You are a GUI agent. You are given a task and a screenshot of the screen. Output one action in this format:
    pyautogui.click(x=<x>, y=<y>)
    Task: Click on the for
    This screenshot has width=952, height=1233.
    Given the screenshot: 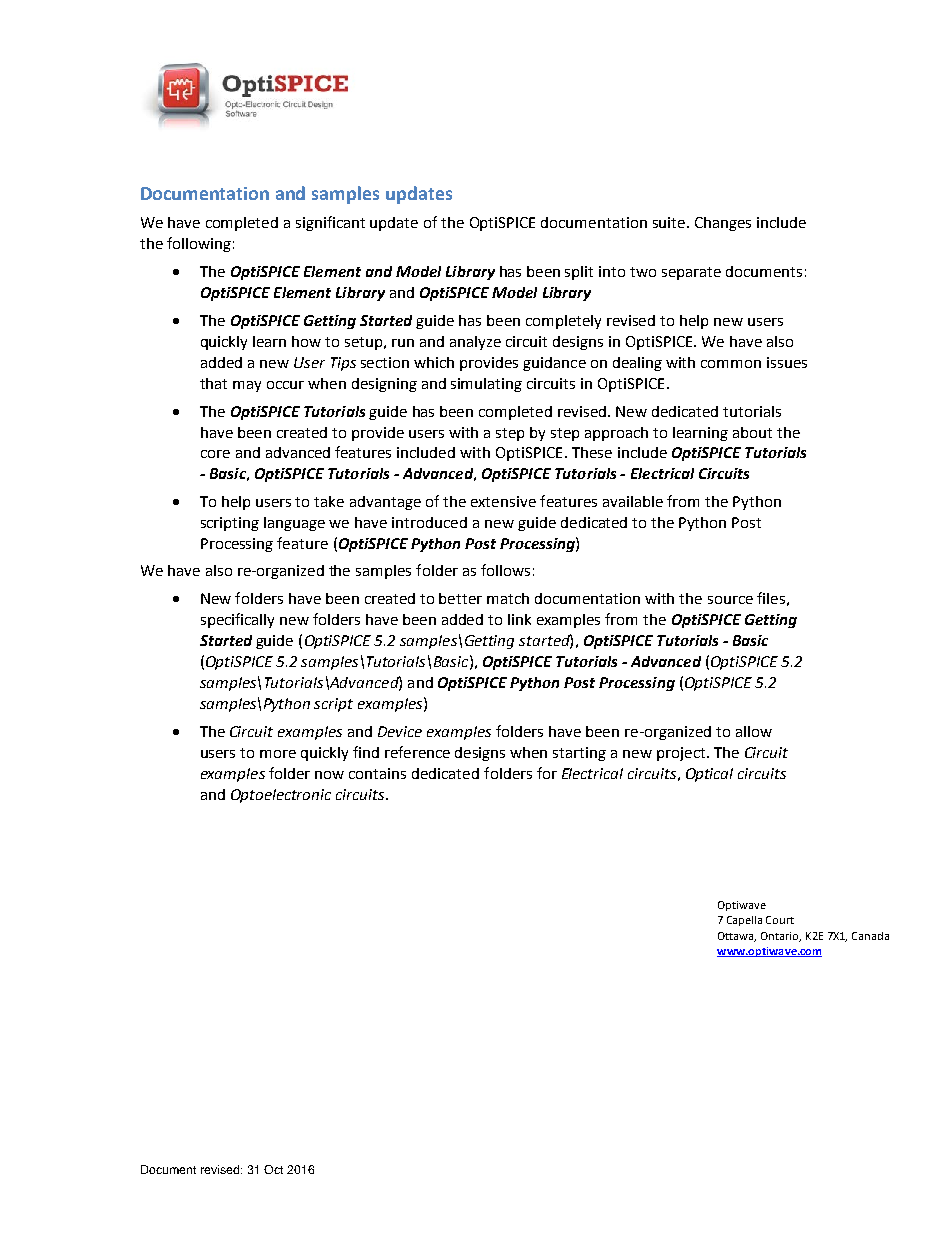 What is the action you would take?
    pyautogui.click(x=547, y=773)
